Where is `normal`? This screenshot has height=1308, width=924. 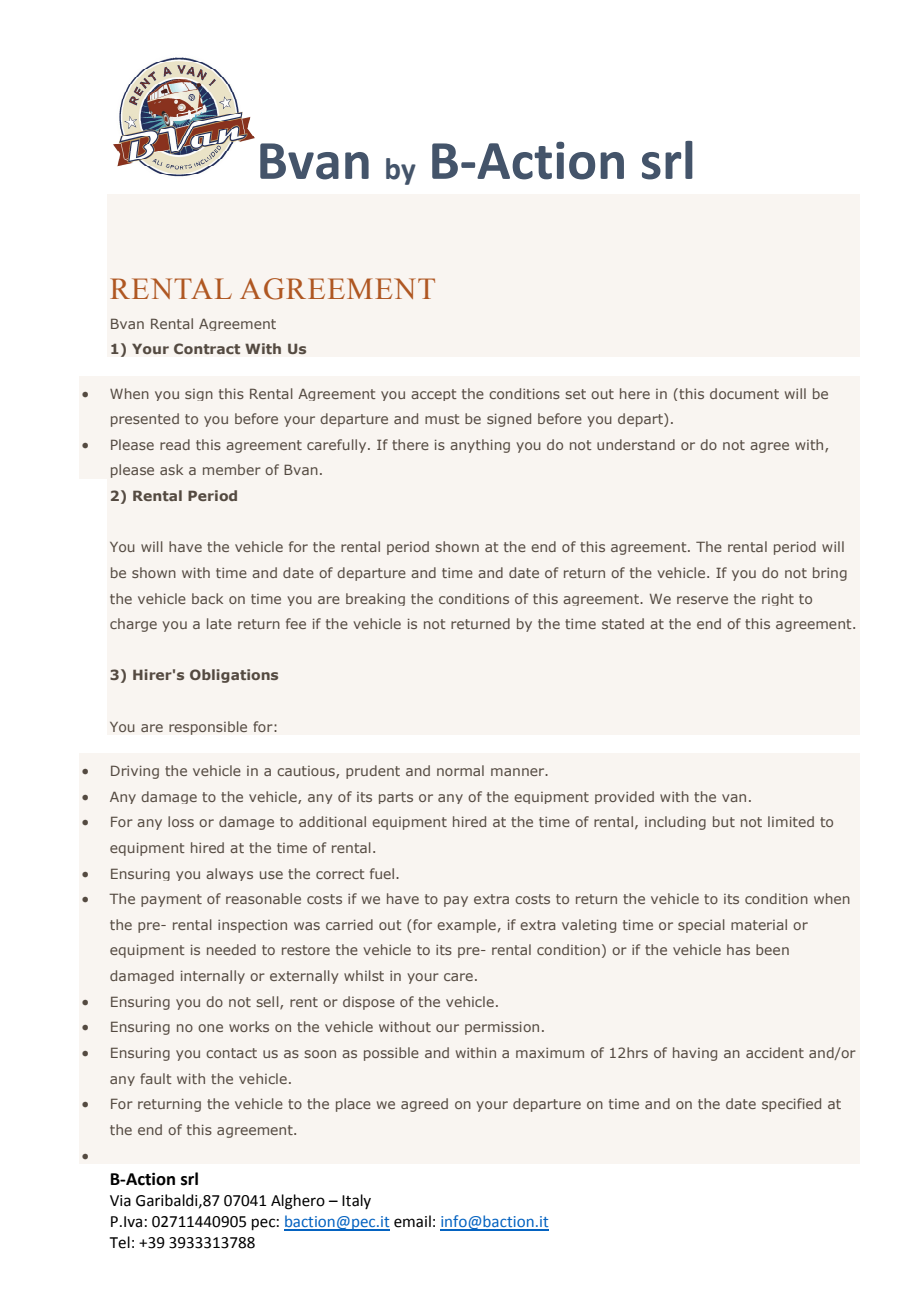
normal is located at coordinates (460, 770).
